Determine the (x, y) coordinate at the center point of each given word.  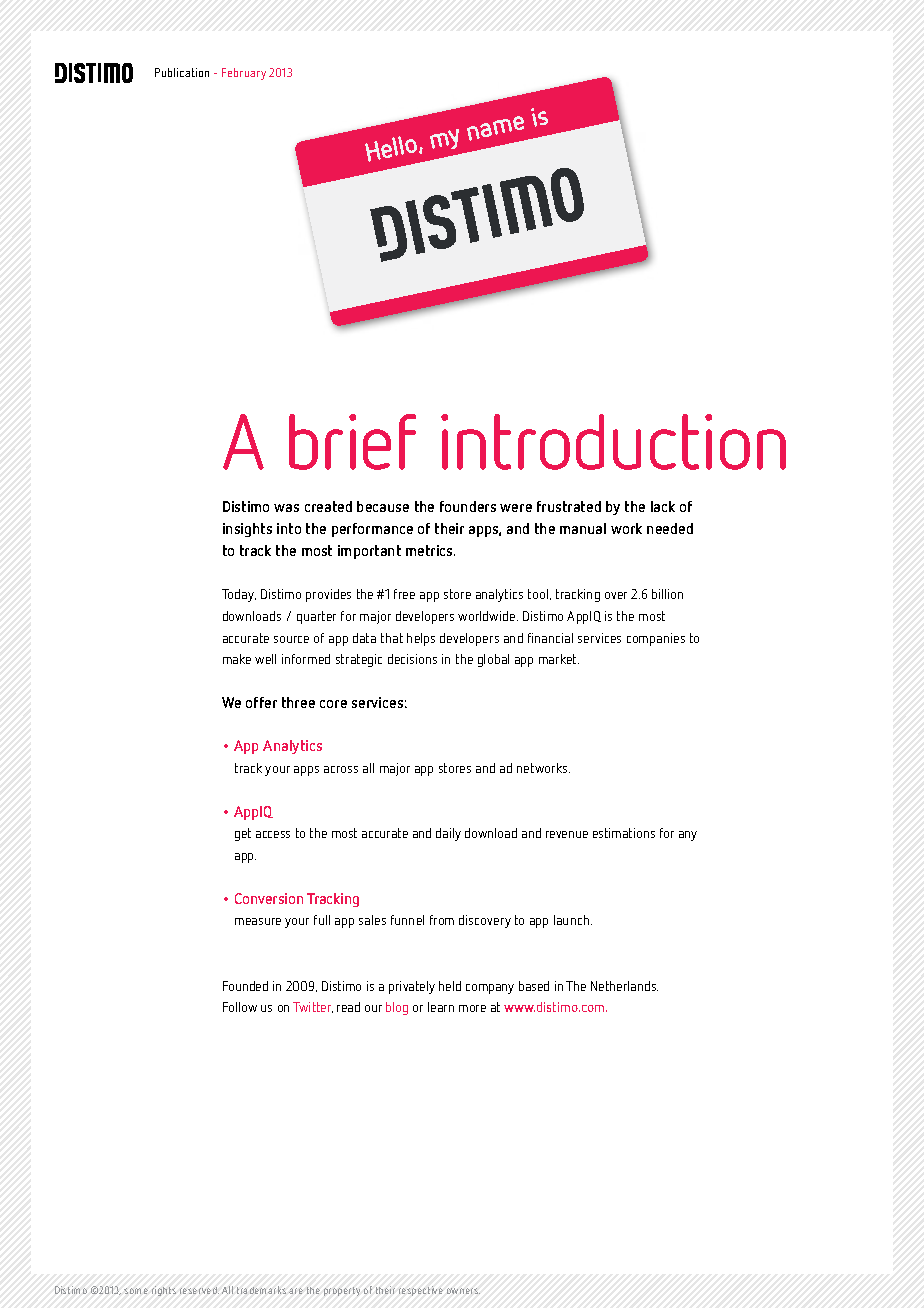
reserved (199, 1290)
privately (412, 987)
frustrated (569, 506)
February (244, 74)
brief (352, 442)
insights (247, 530)
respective (421, 1291)
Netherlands (624, 986)
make (237, 659)
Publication (182, 72)
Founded (245, 986)
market (559, 659)
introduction (613, 442)
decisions (412, 659)
